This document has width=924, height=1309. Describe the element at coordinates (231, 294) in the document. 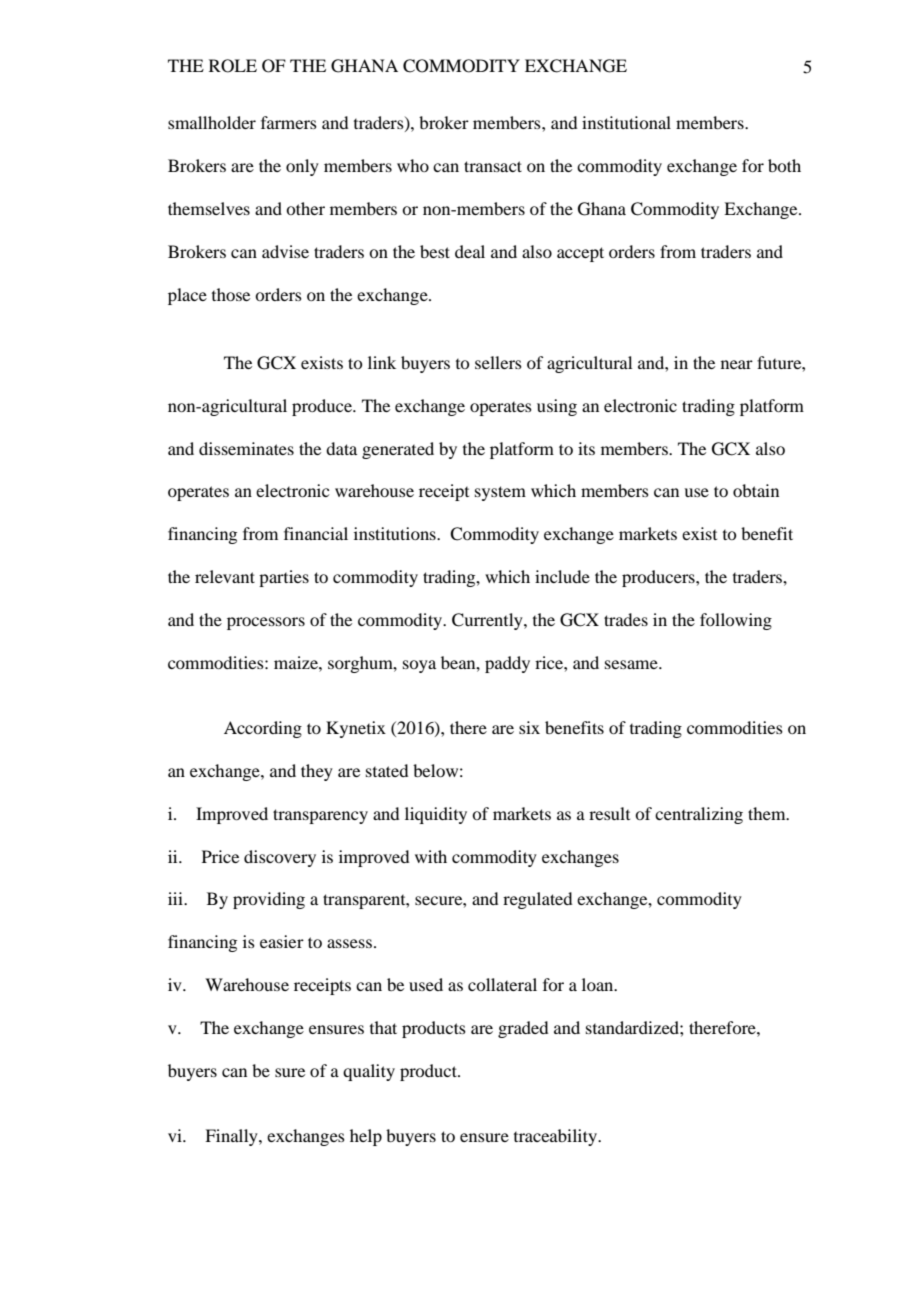

I see `those` at that location.
